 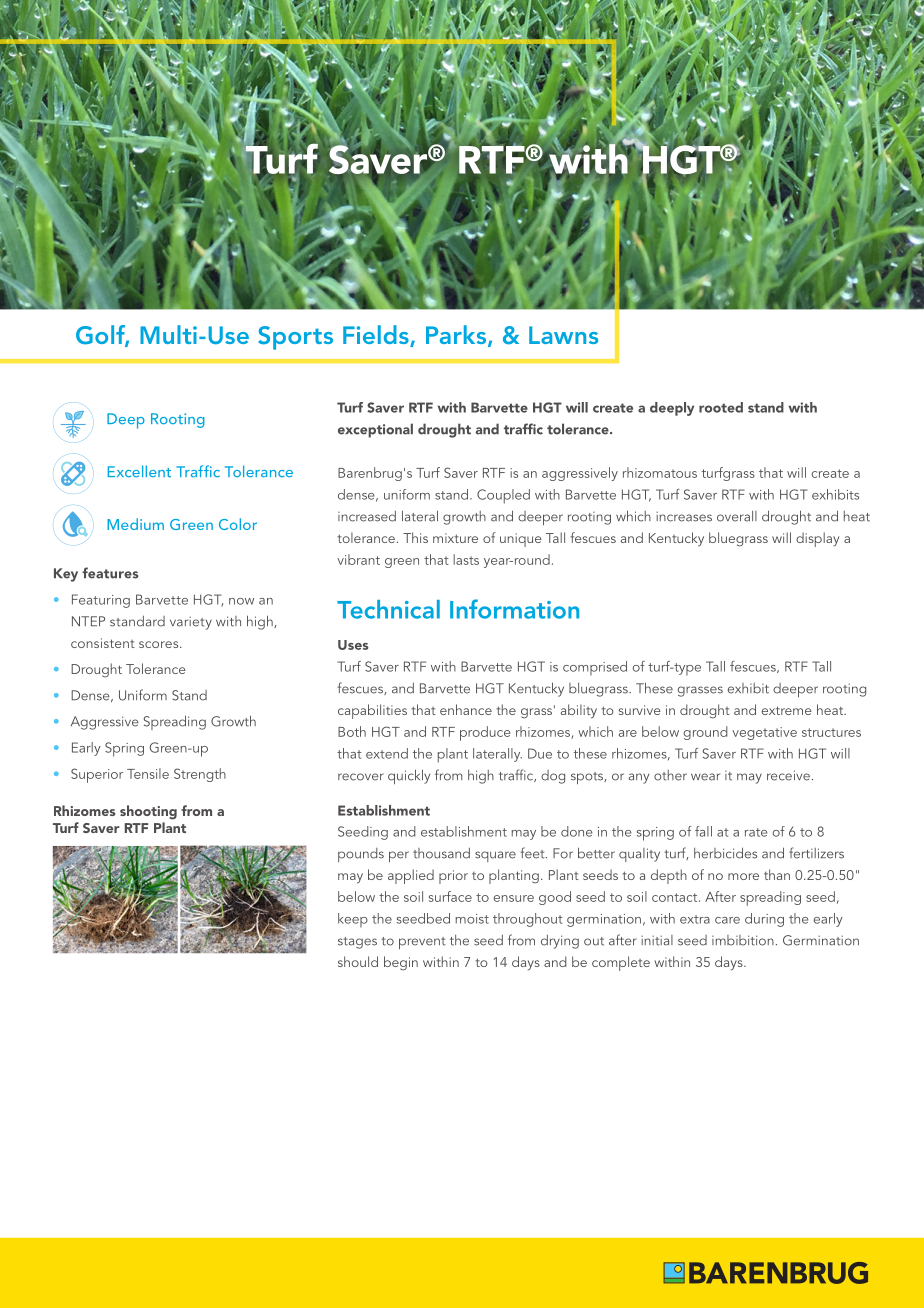 I want to click on Coupled, so click(x=503, y=496).
